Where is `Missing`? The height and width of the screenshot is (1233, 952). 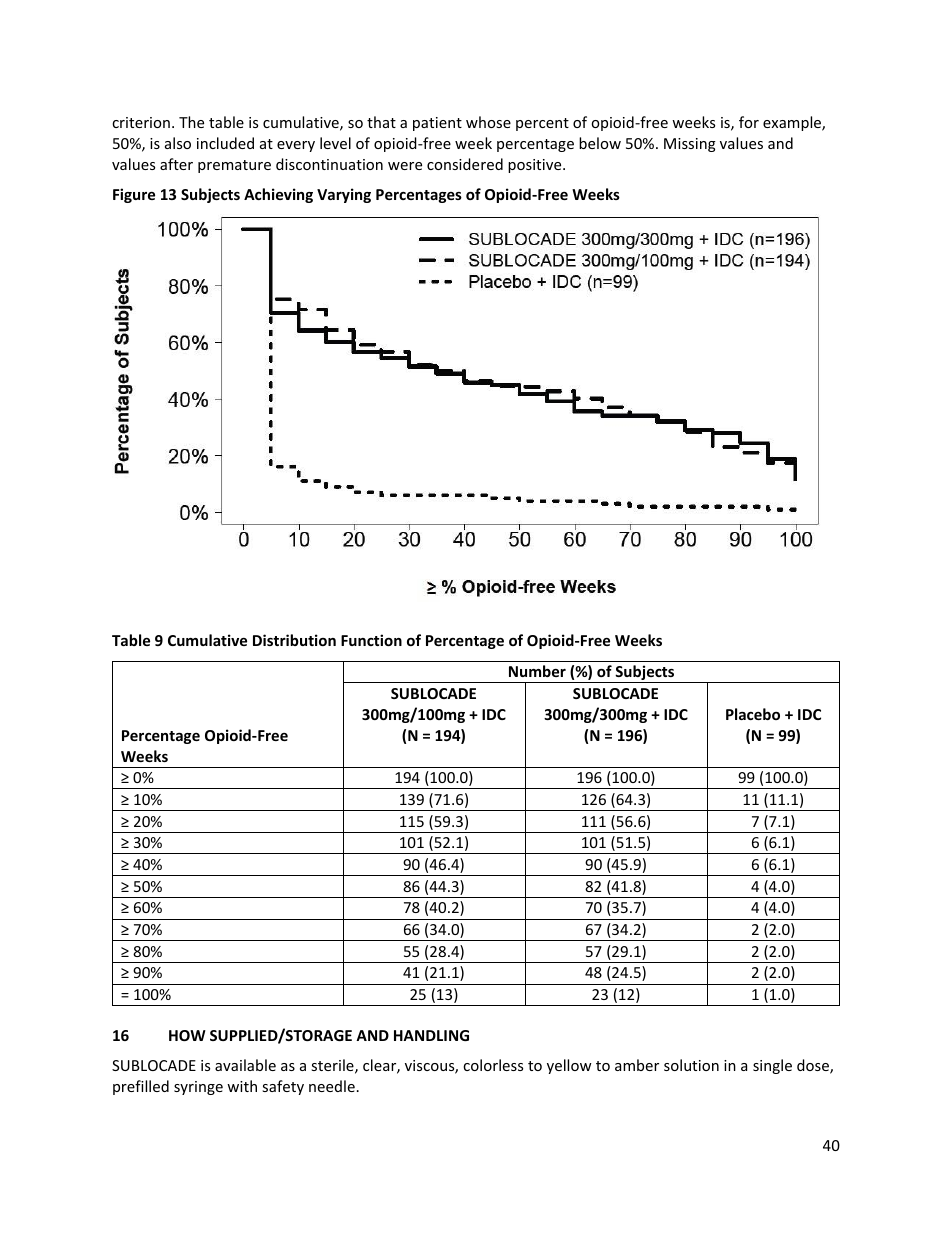
Missing is located at coordinates (690, 145).
